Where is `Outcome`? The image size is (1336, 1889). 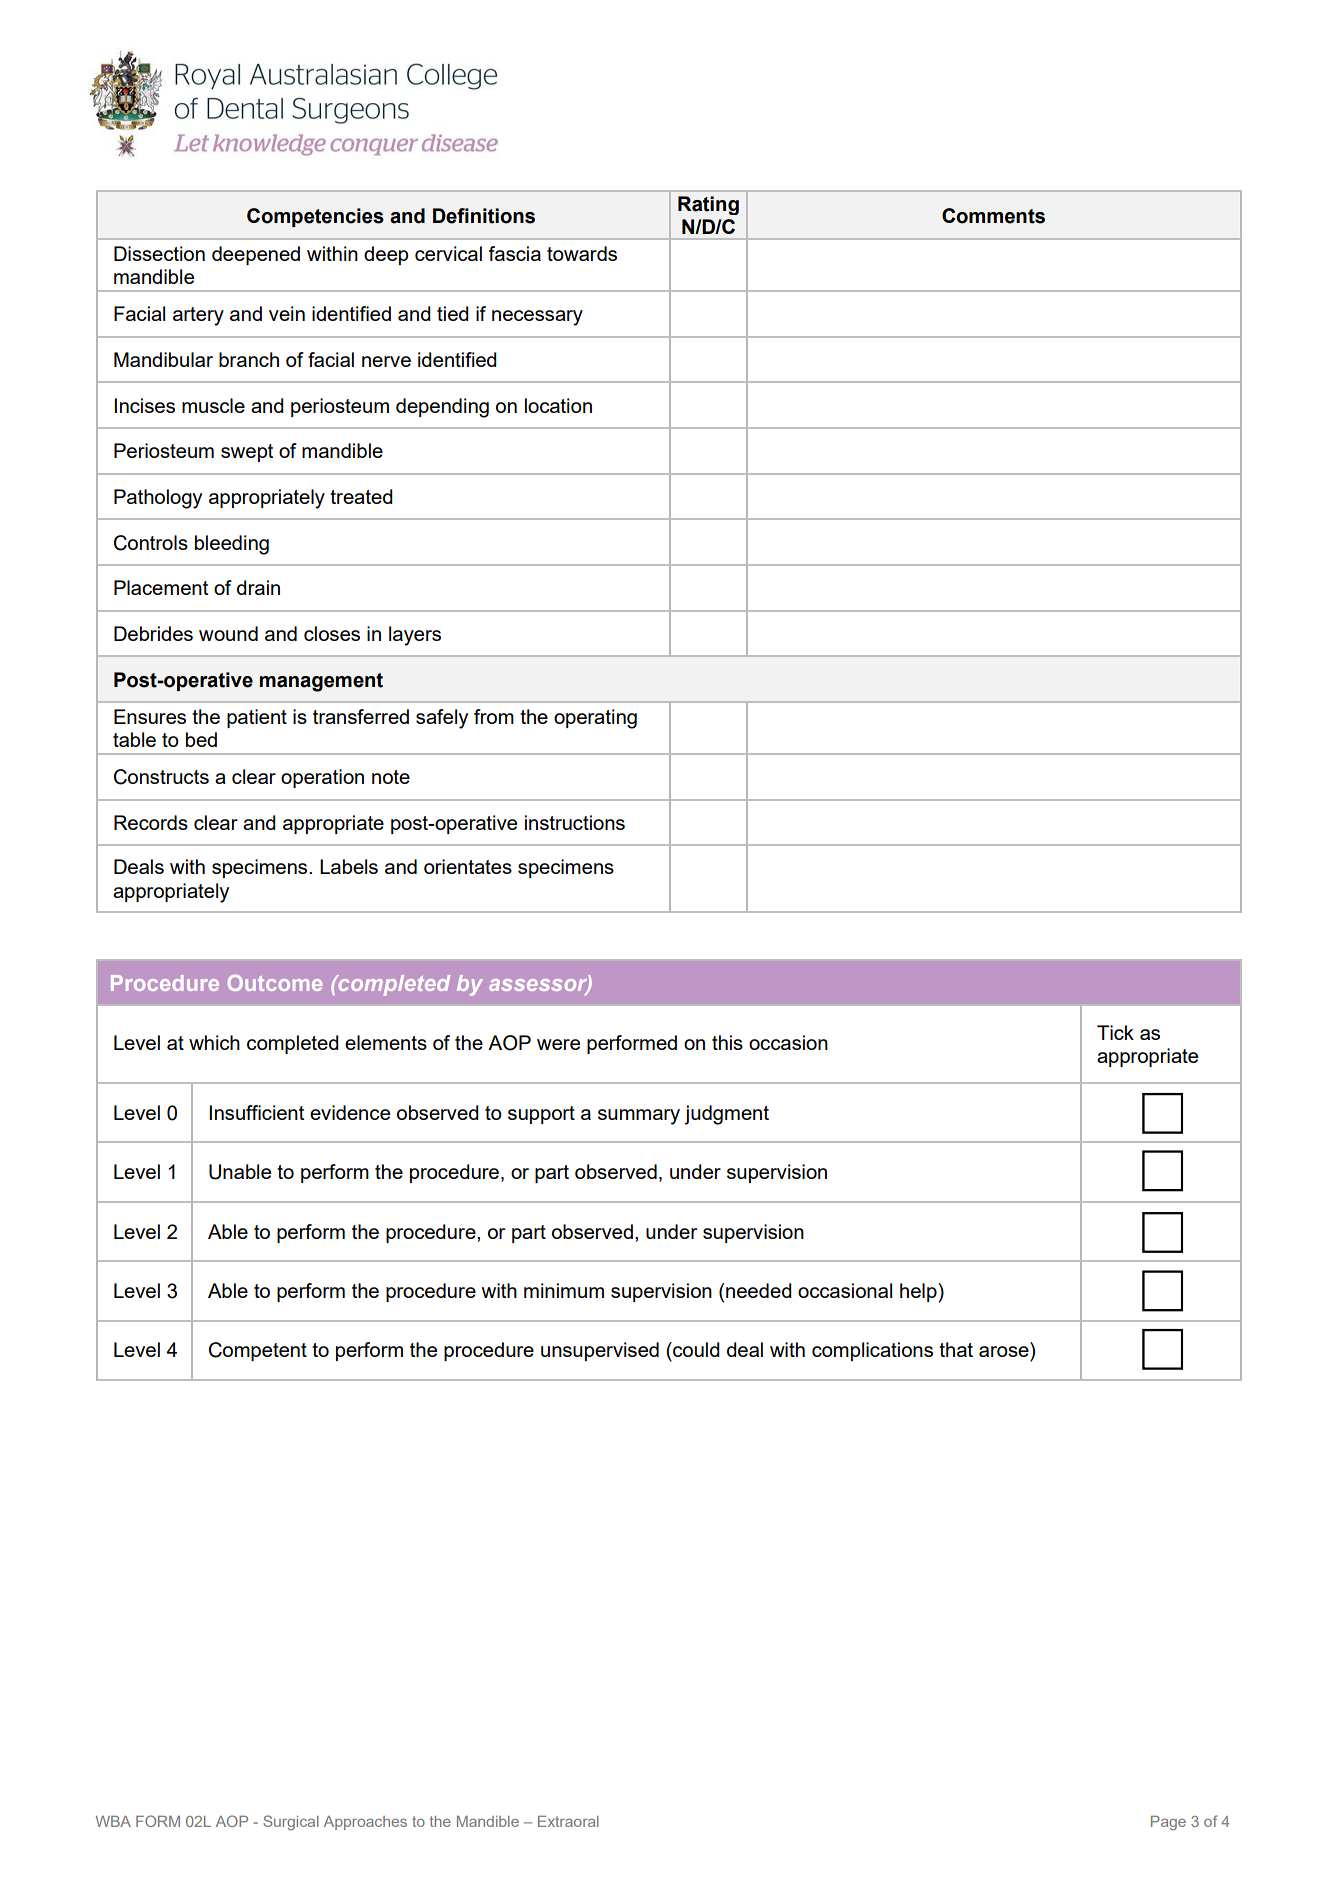
Outcome is located at coordinates (274, 983).
